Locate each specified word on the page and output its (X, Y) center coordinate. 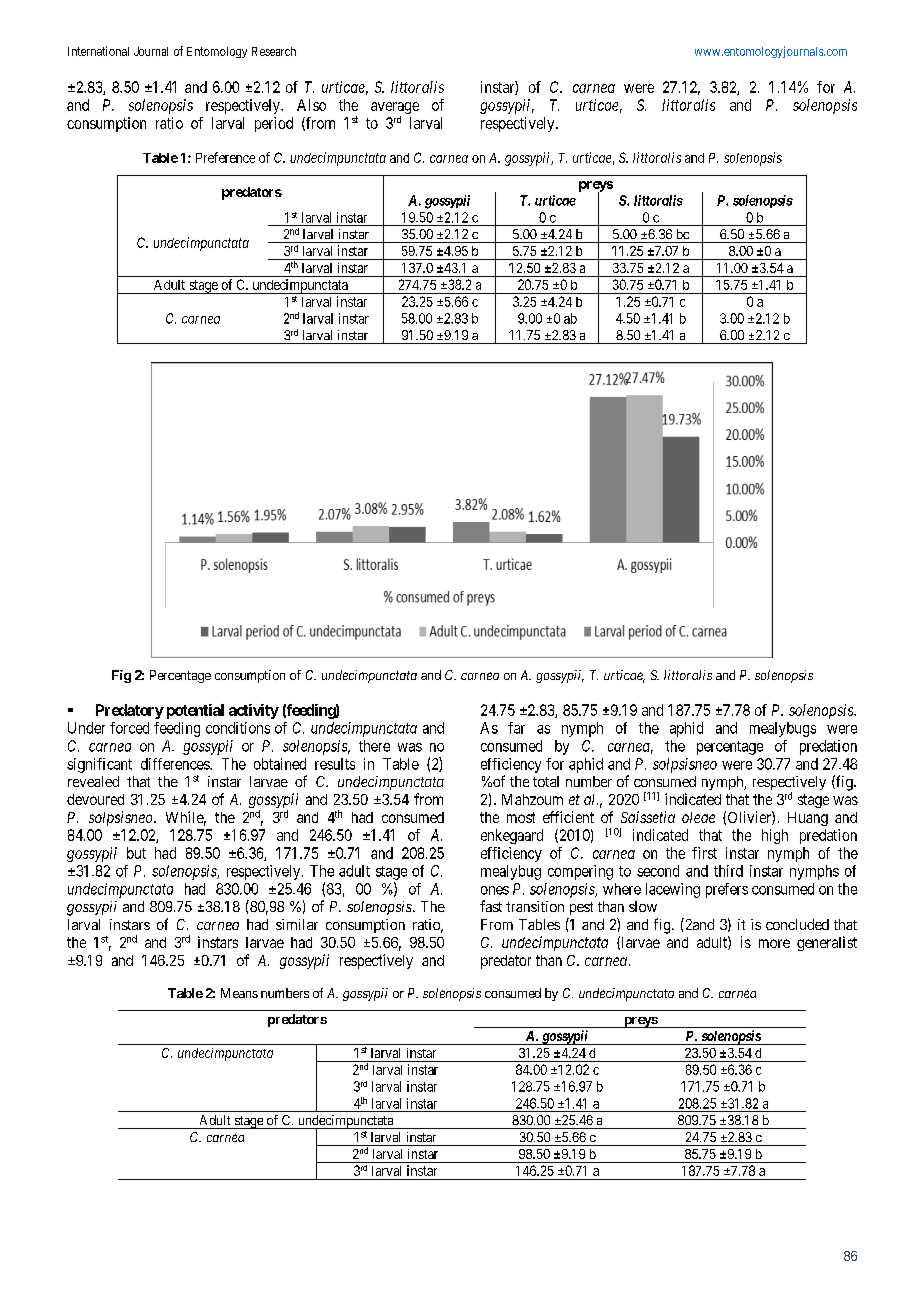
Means (239, 993)
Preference (225, 157)
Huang (808, 819)
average (395, 109)
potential (195, 711)
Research (274, 51)
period (274, 124)
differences (176, 764)
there (374, 746)
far (516, 728)
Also (311, 105)
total (546, 781)
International (98, 51)
